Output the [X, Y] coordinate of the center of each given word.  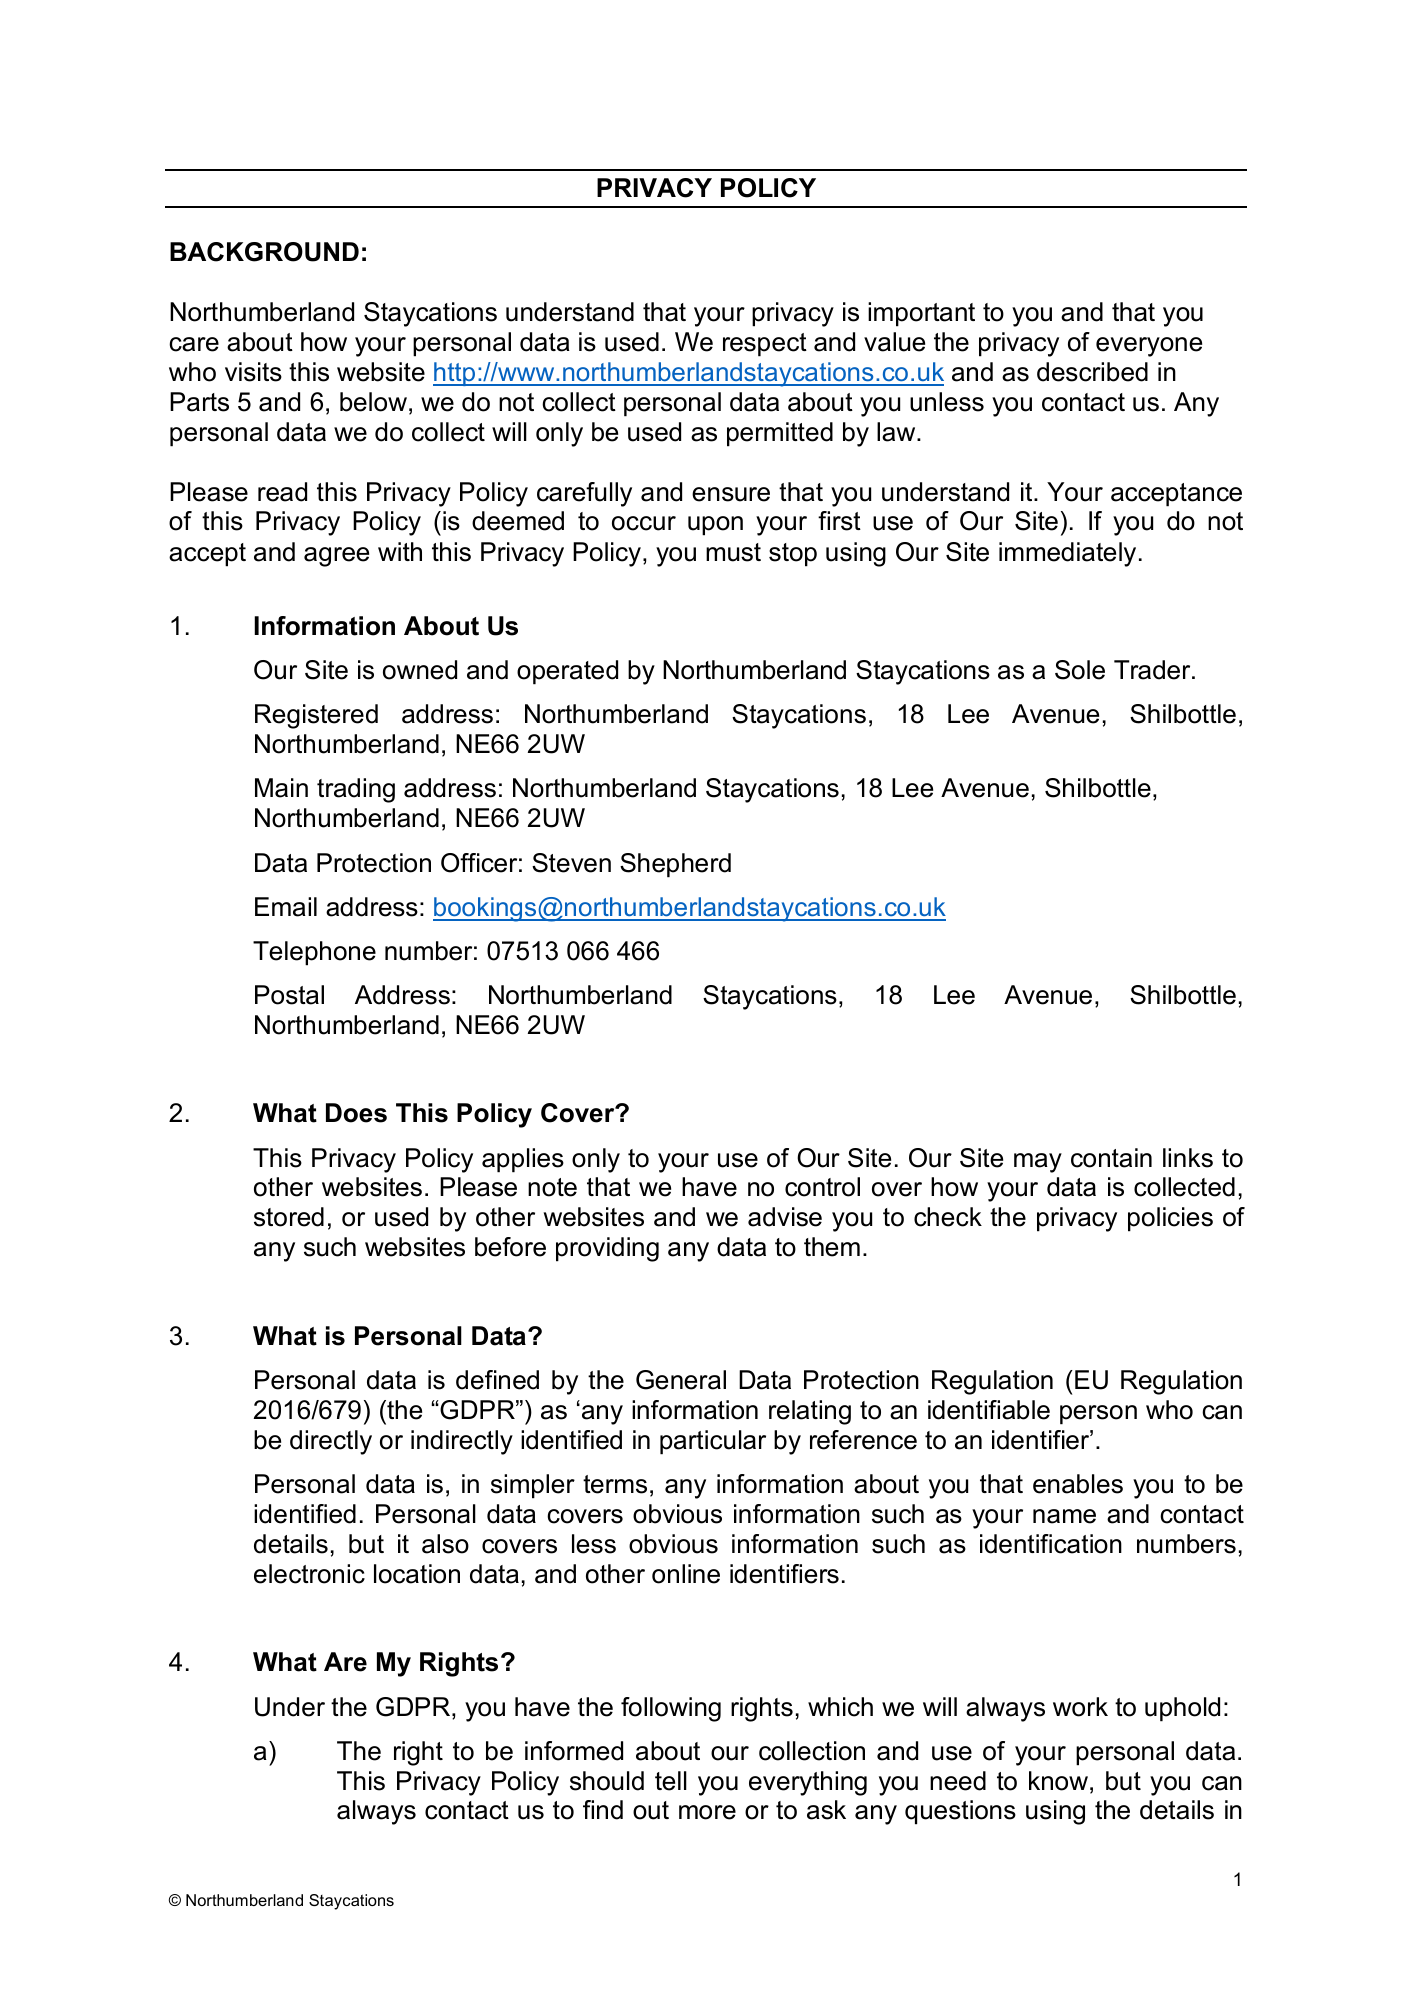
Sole [1080, 670]
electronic [309, 1574]
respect [765, 345]
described [1092, 372]
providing [607, 1249]
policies [1170, 1219]
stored [289, 1217]
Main [281, 788]
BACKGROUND [264, 252]
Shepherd [675, 865]
